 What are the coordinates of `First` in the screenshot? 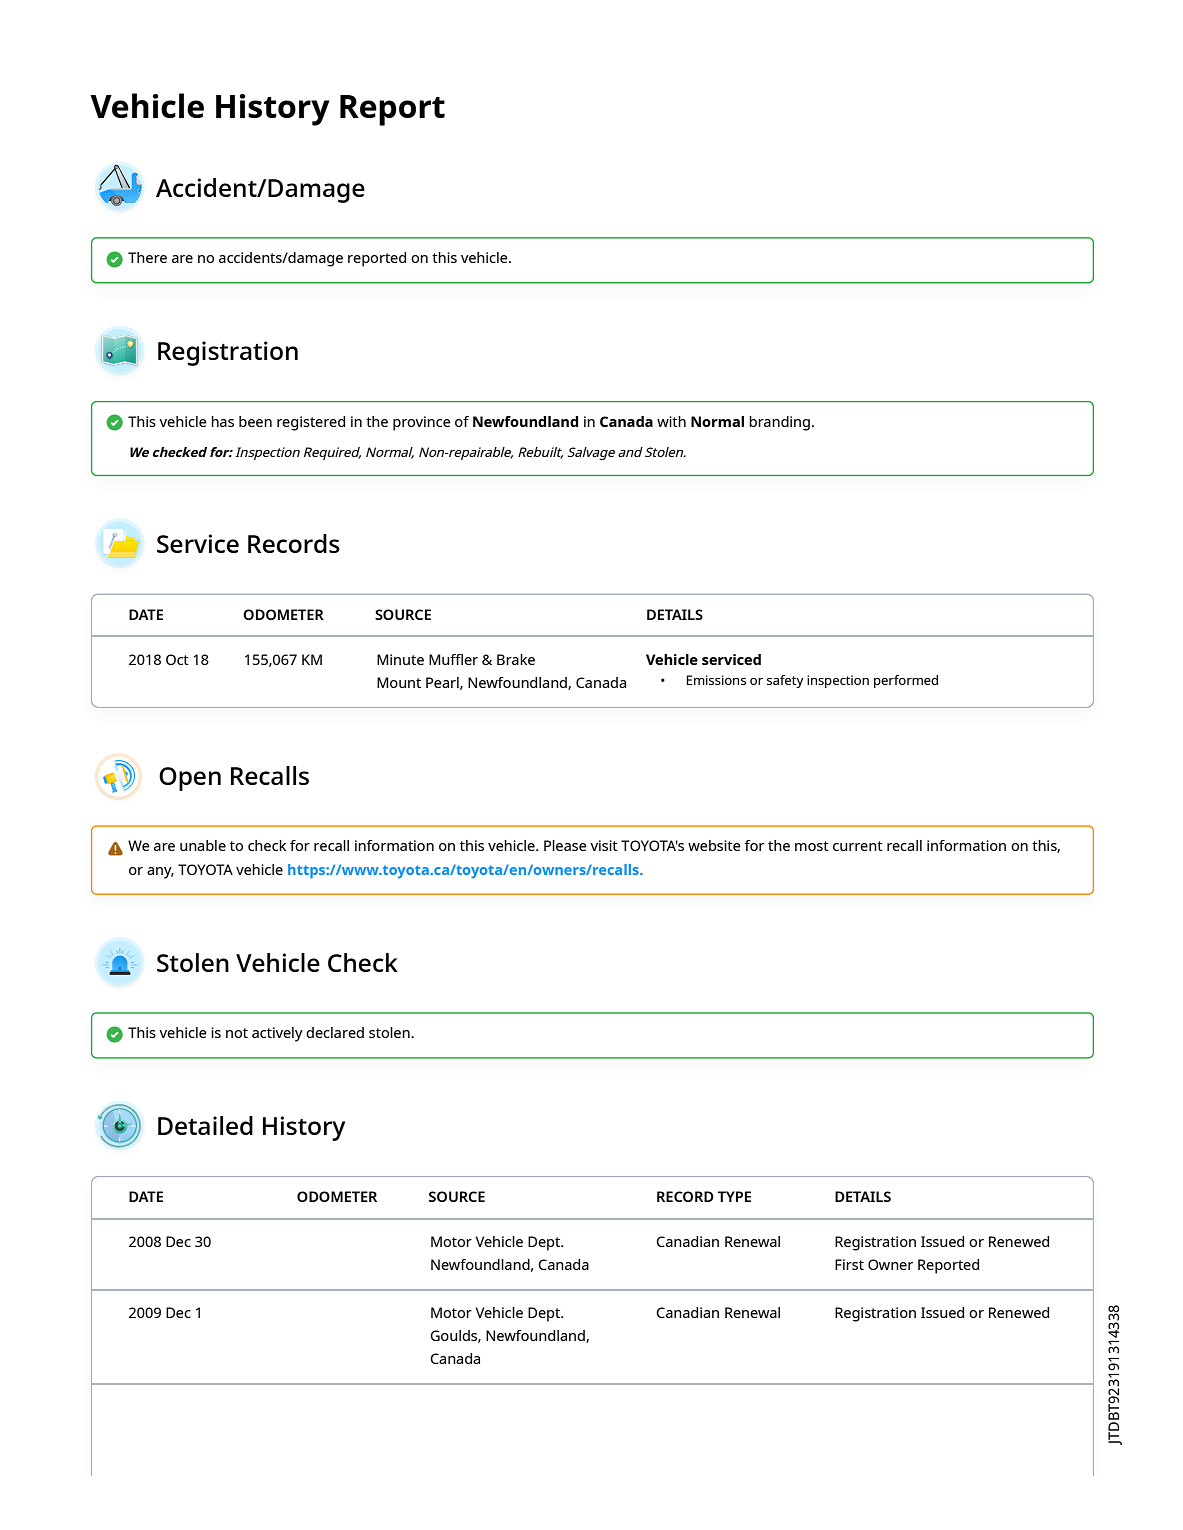 It's located at (849, 1264).
